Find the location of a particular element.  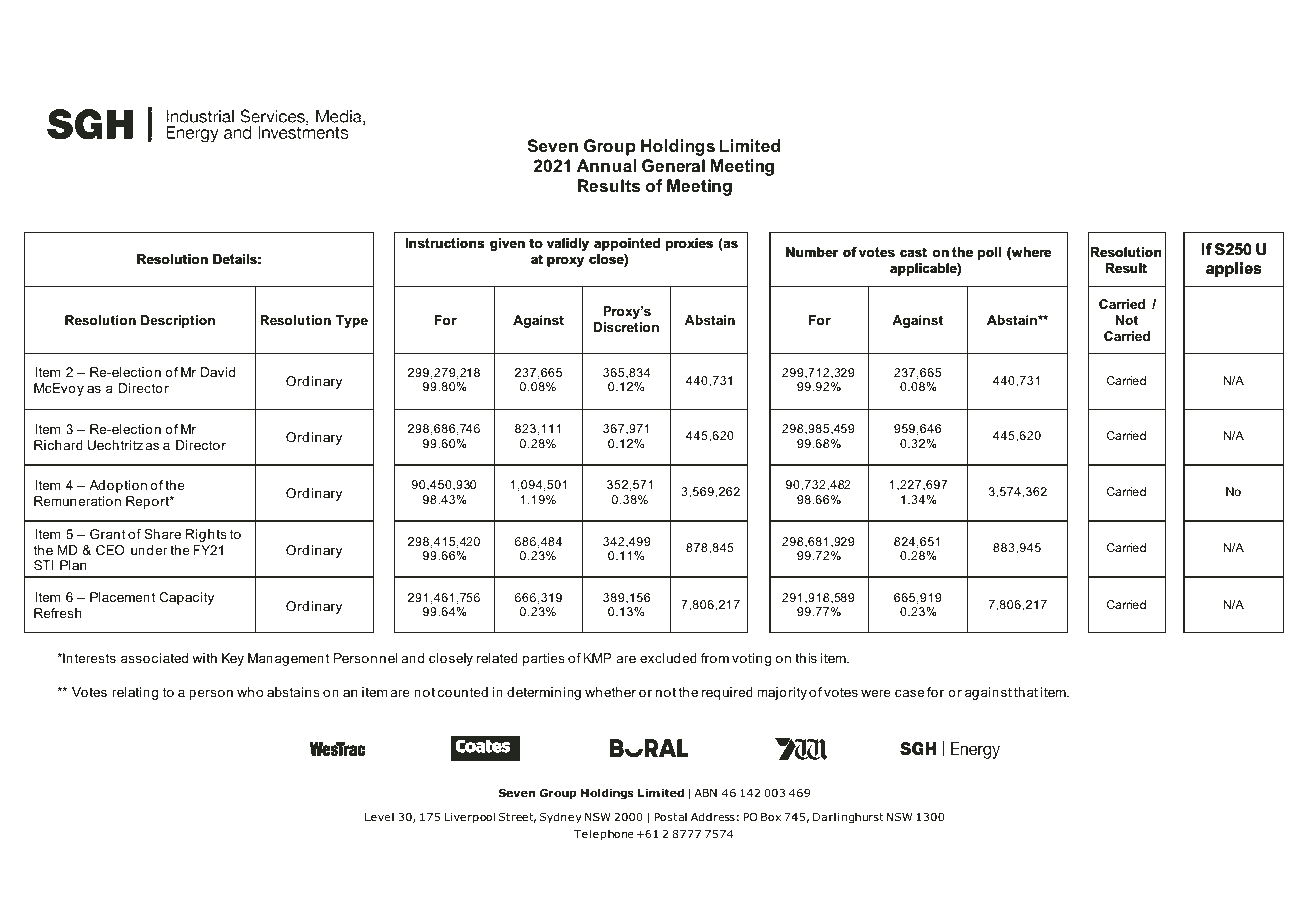

applies is located at coordinates (1233, 269).
